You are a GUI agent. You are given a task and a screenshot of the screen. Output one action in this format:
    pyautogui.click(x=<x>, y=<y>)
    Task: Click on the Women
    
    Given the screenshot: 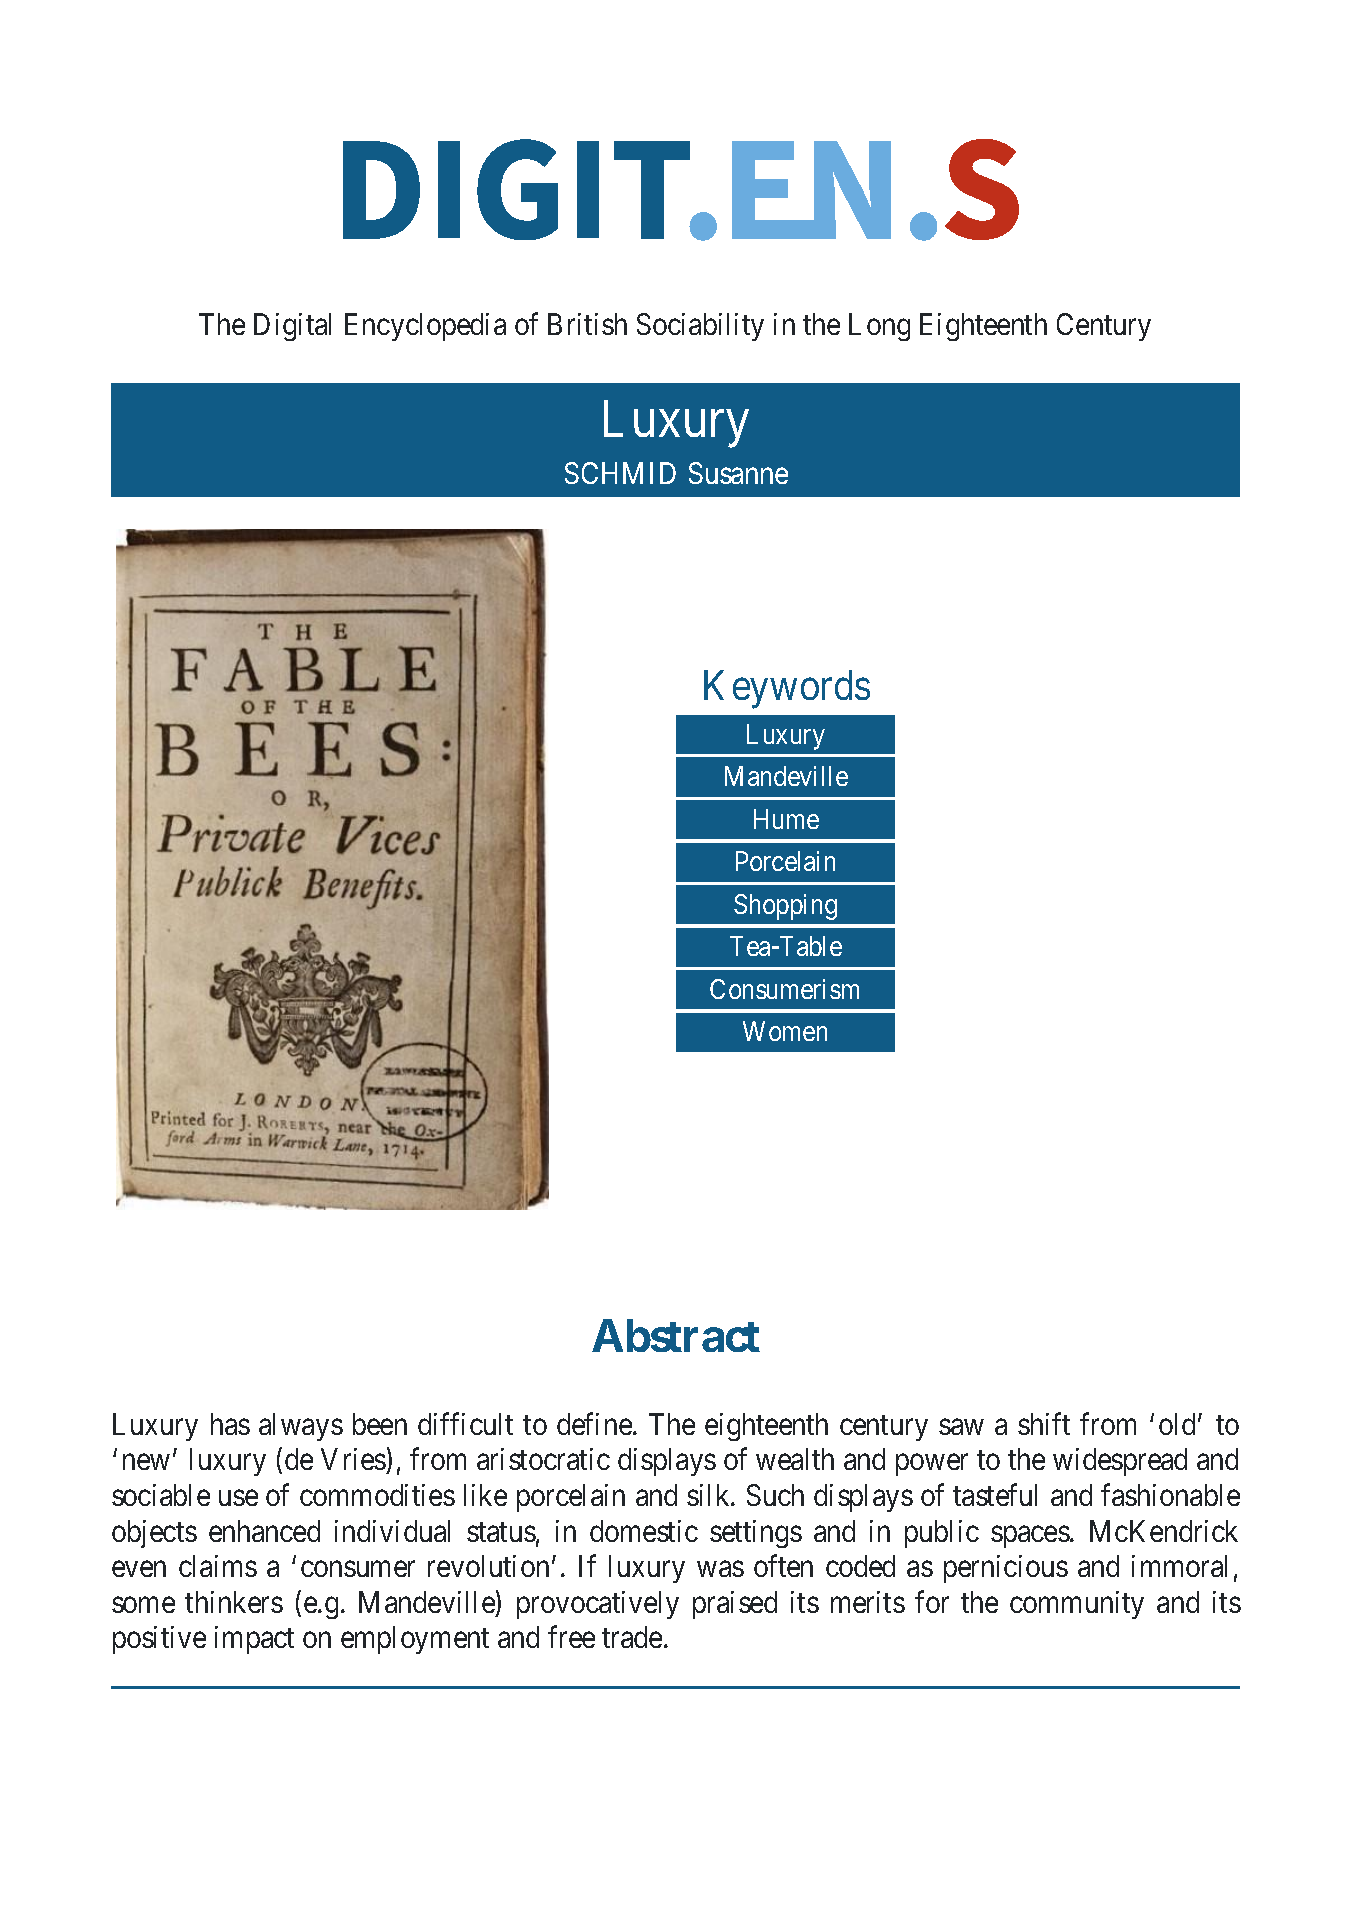 What is the action you would take?
    pyautogui.click(x=785, y=1031)
